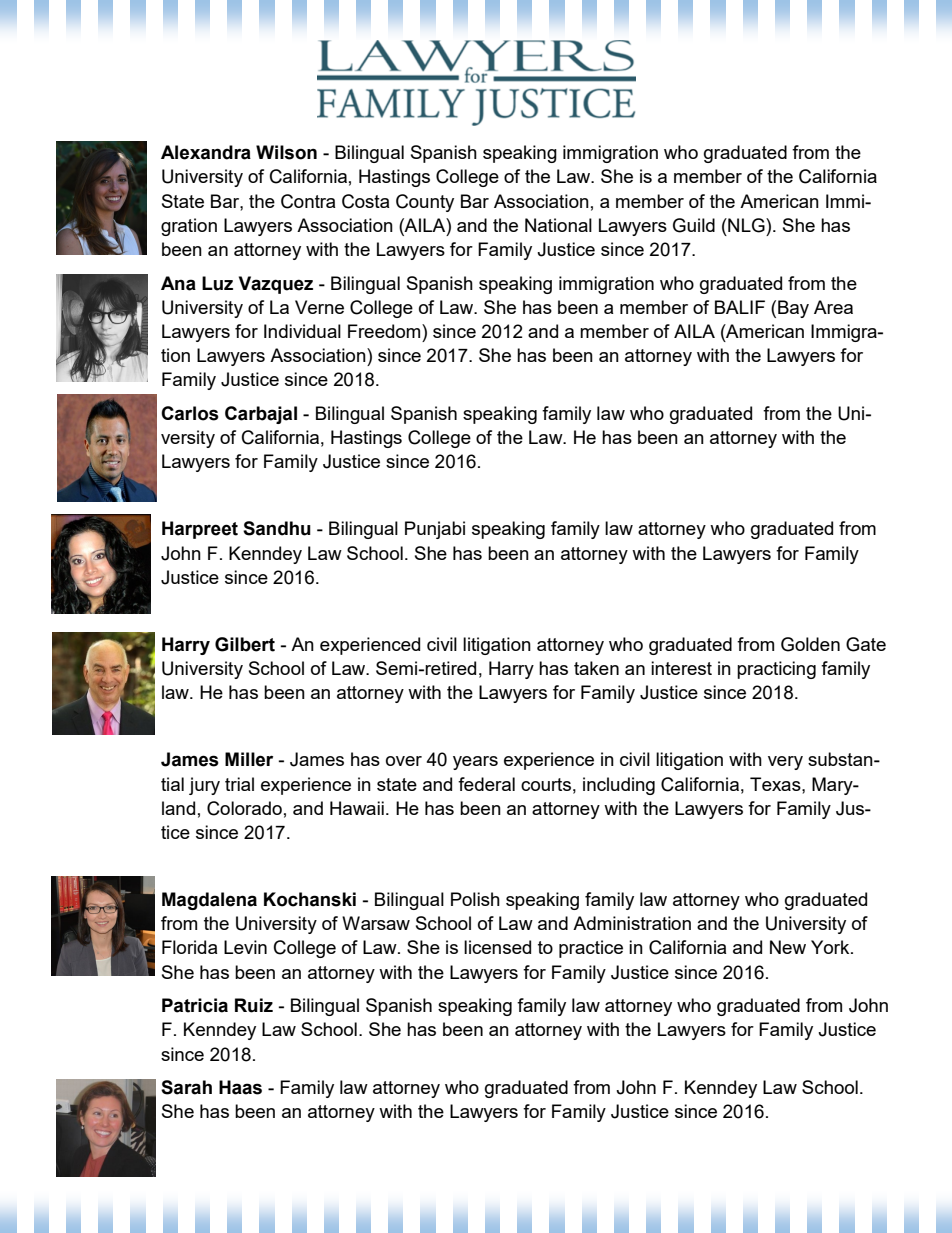  I want to click on Guild, so click(694, 225).
